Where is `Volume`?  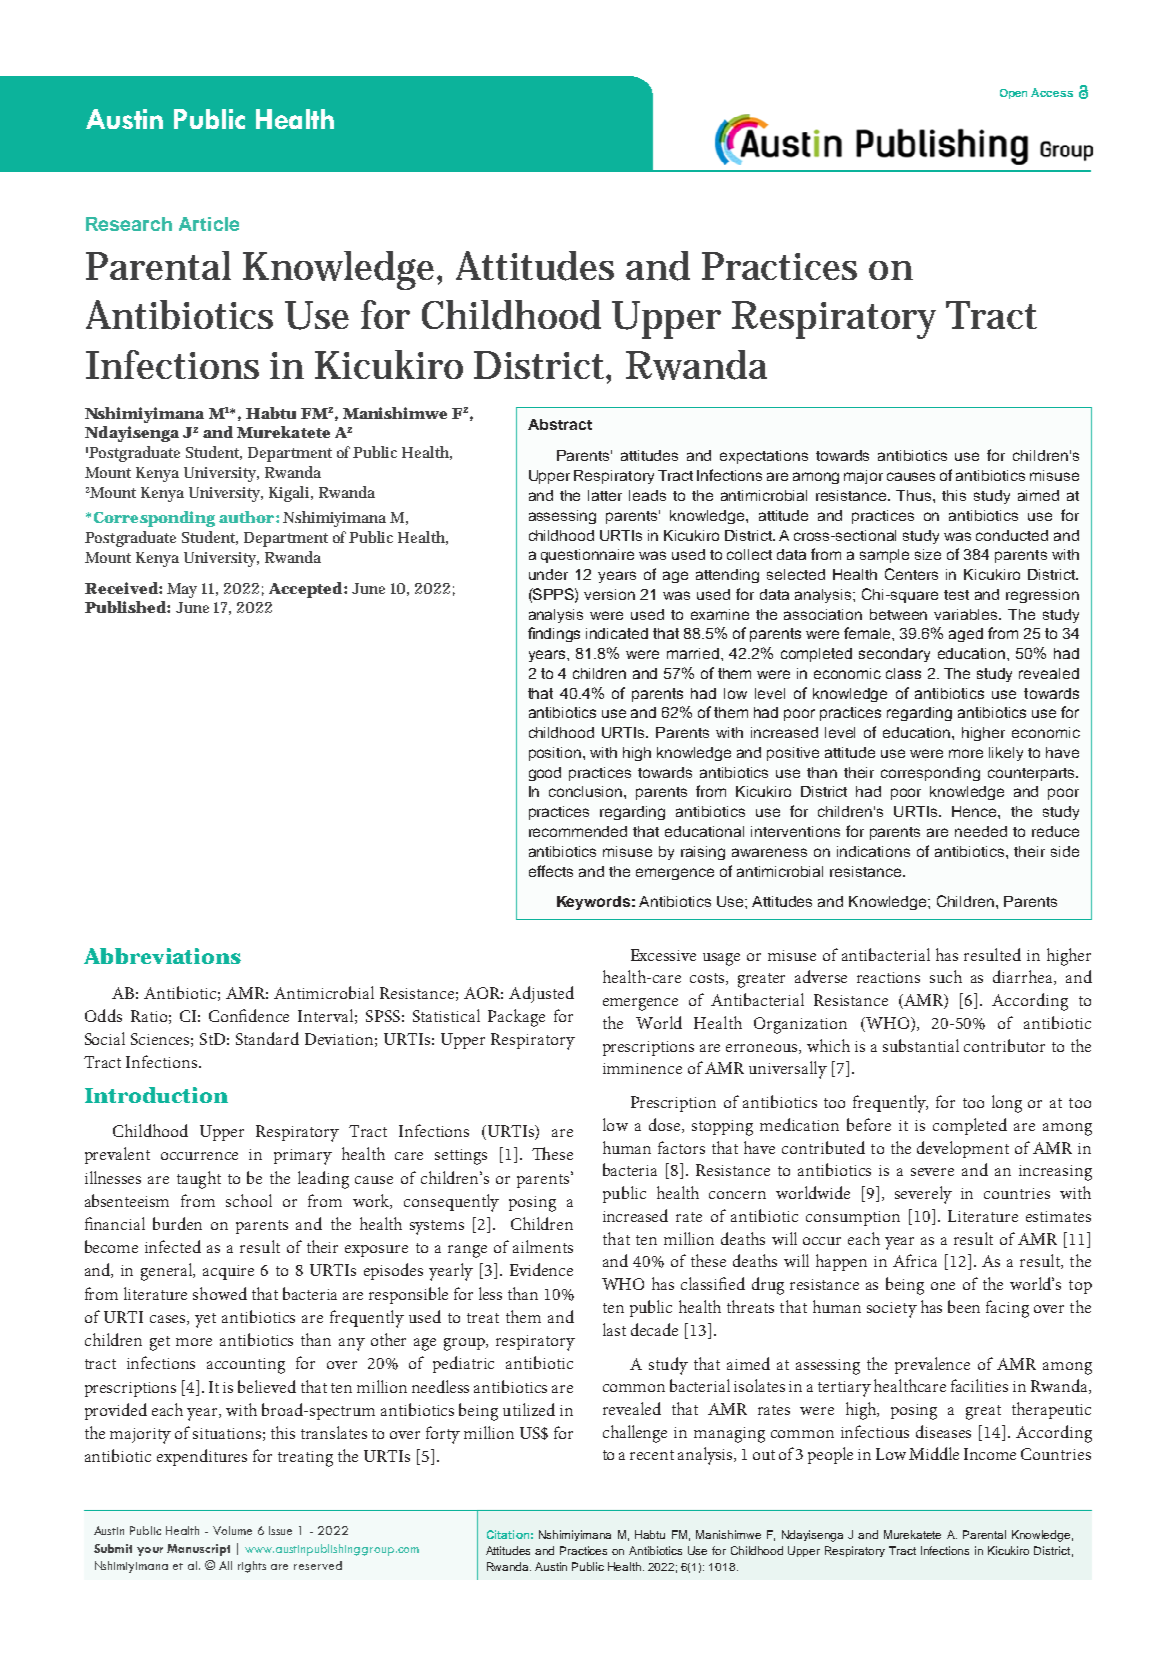 Volume is located at coordinates (232, 1530).
